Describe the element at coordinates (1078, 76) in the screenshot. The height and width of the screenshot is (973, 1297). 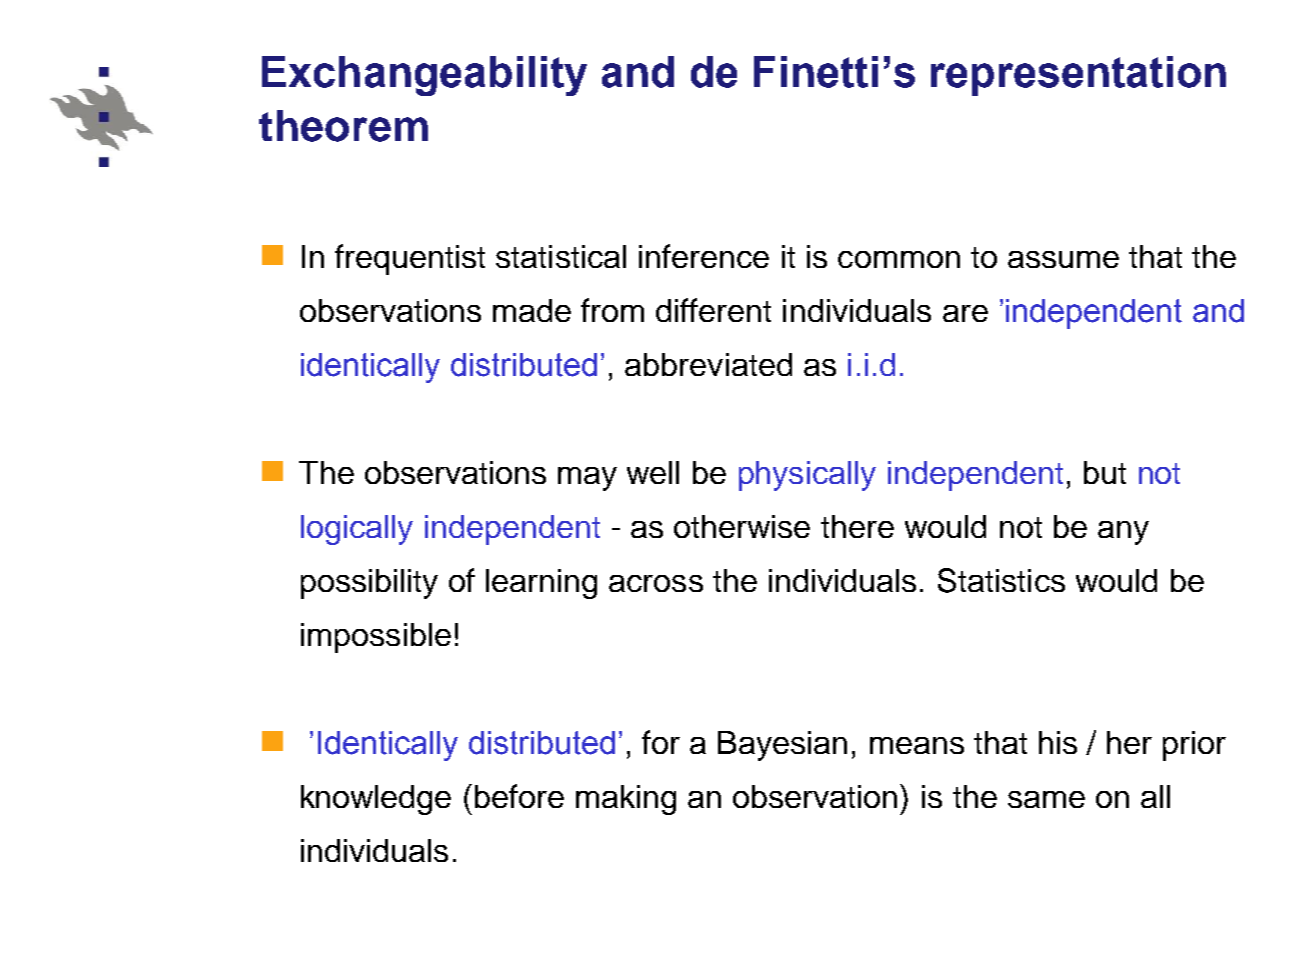
I see `representation` at that location.
